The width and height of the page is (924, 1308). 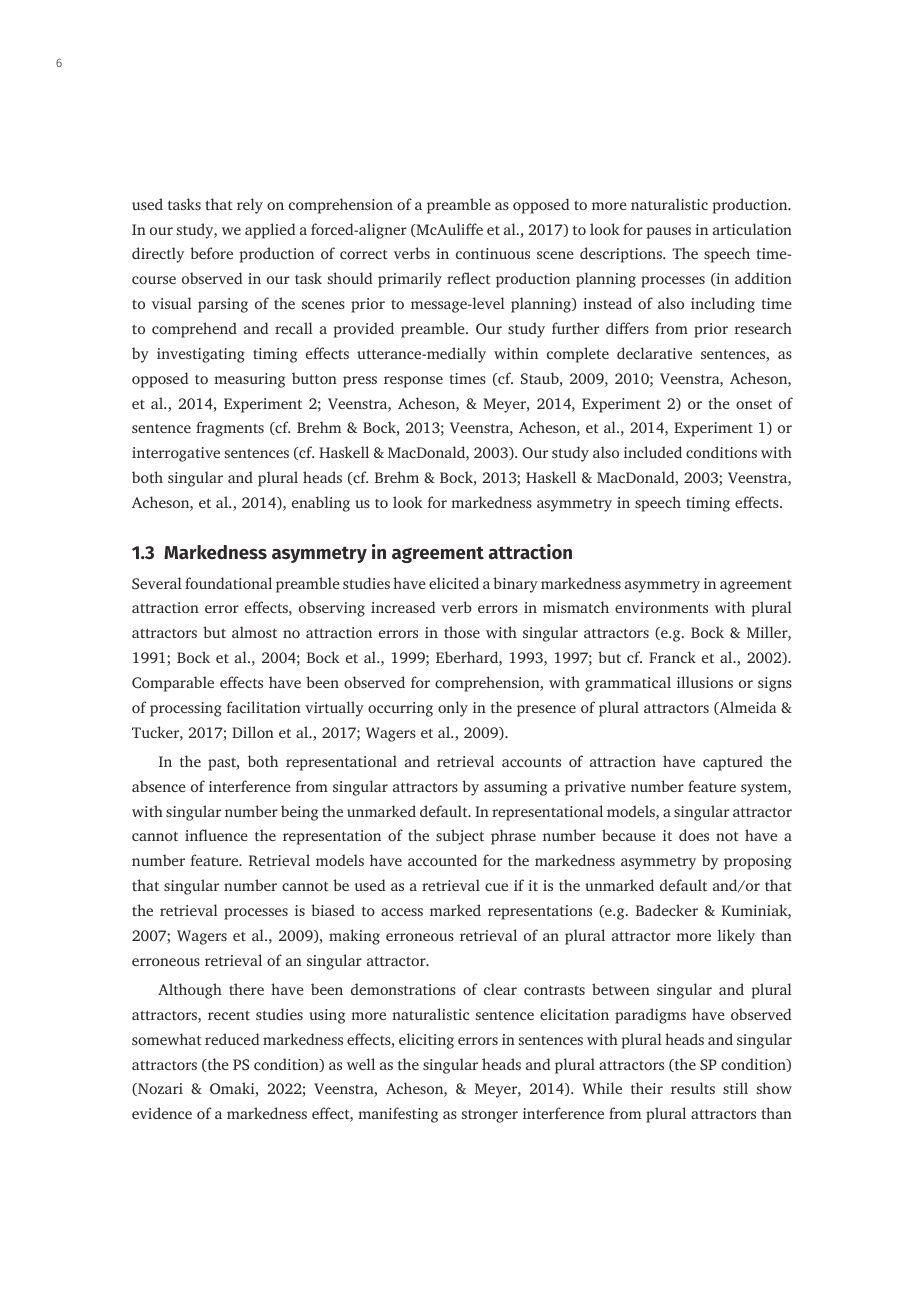 What do you see at coordinates (413, 382) in the page?
I see `response` at bounding box center [413, 382].
